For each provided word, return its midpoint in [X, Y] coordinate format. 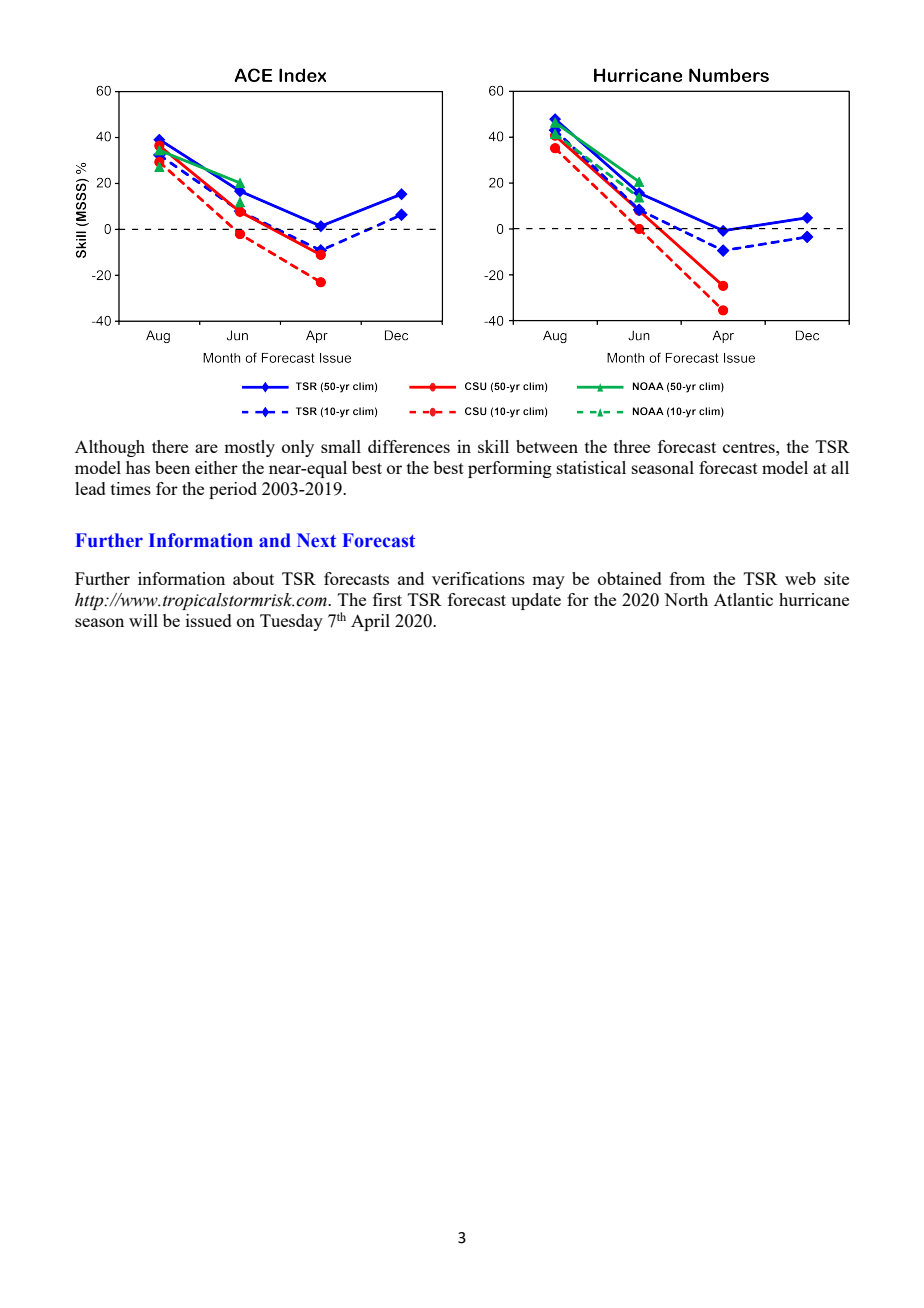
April [370, 622]
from [687, 578]
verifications [478, 578]
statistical [591, 467]
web [800, 578]
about [253, 578]
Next [316, 540]
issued [209, 620]
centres [750, 447]
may [548, 582]
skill [493, 446]
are [206, 448]
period [233, 490]
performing [510, 469]
